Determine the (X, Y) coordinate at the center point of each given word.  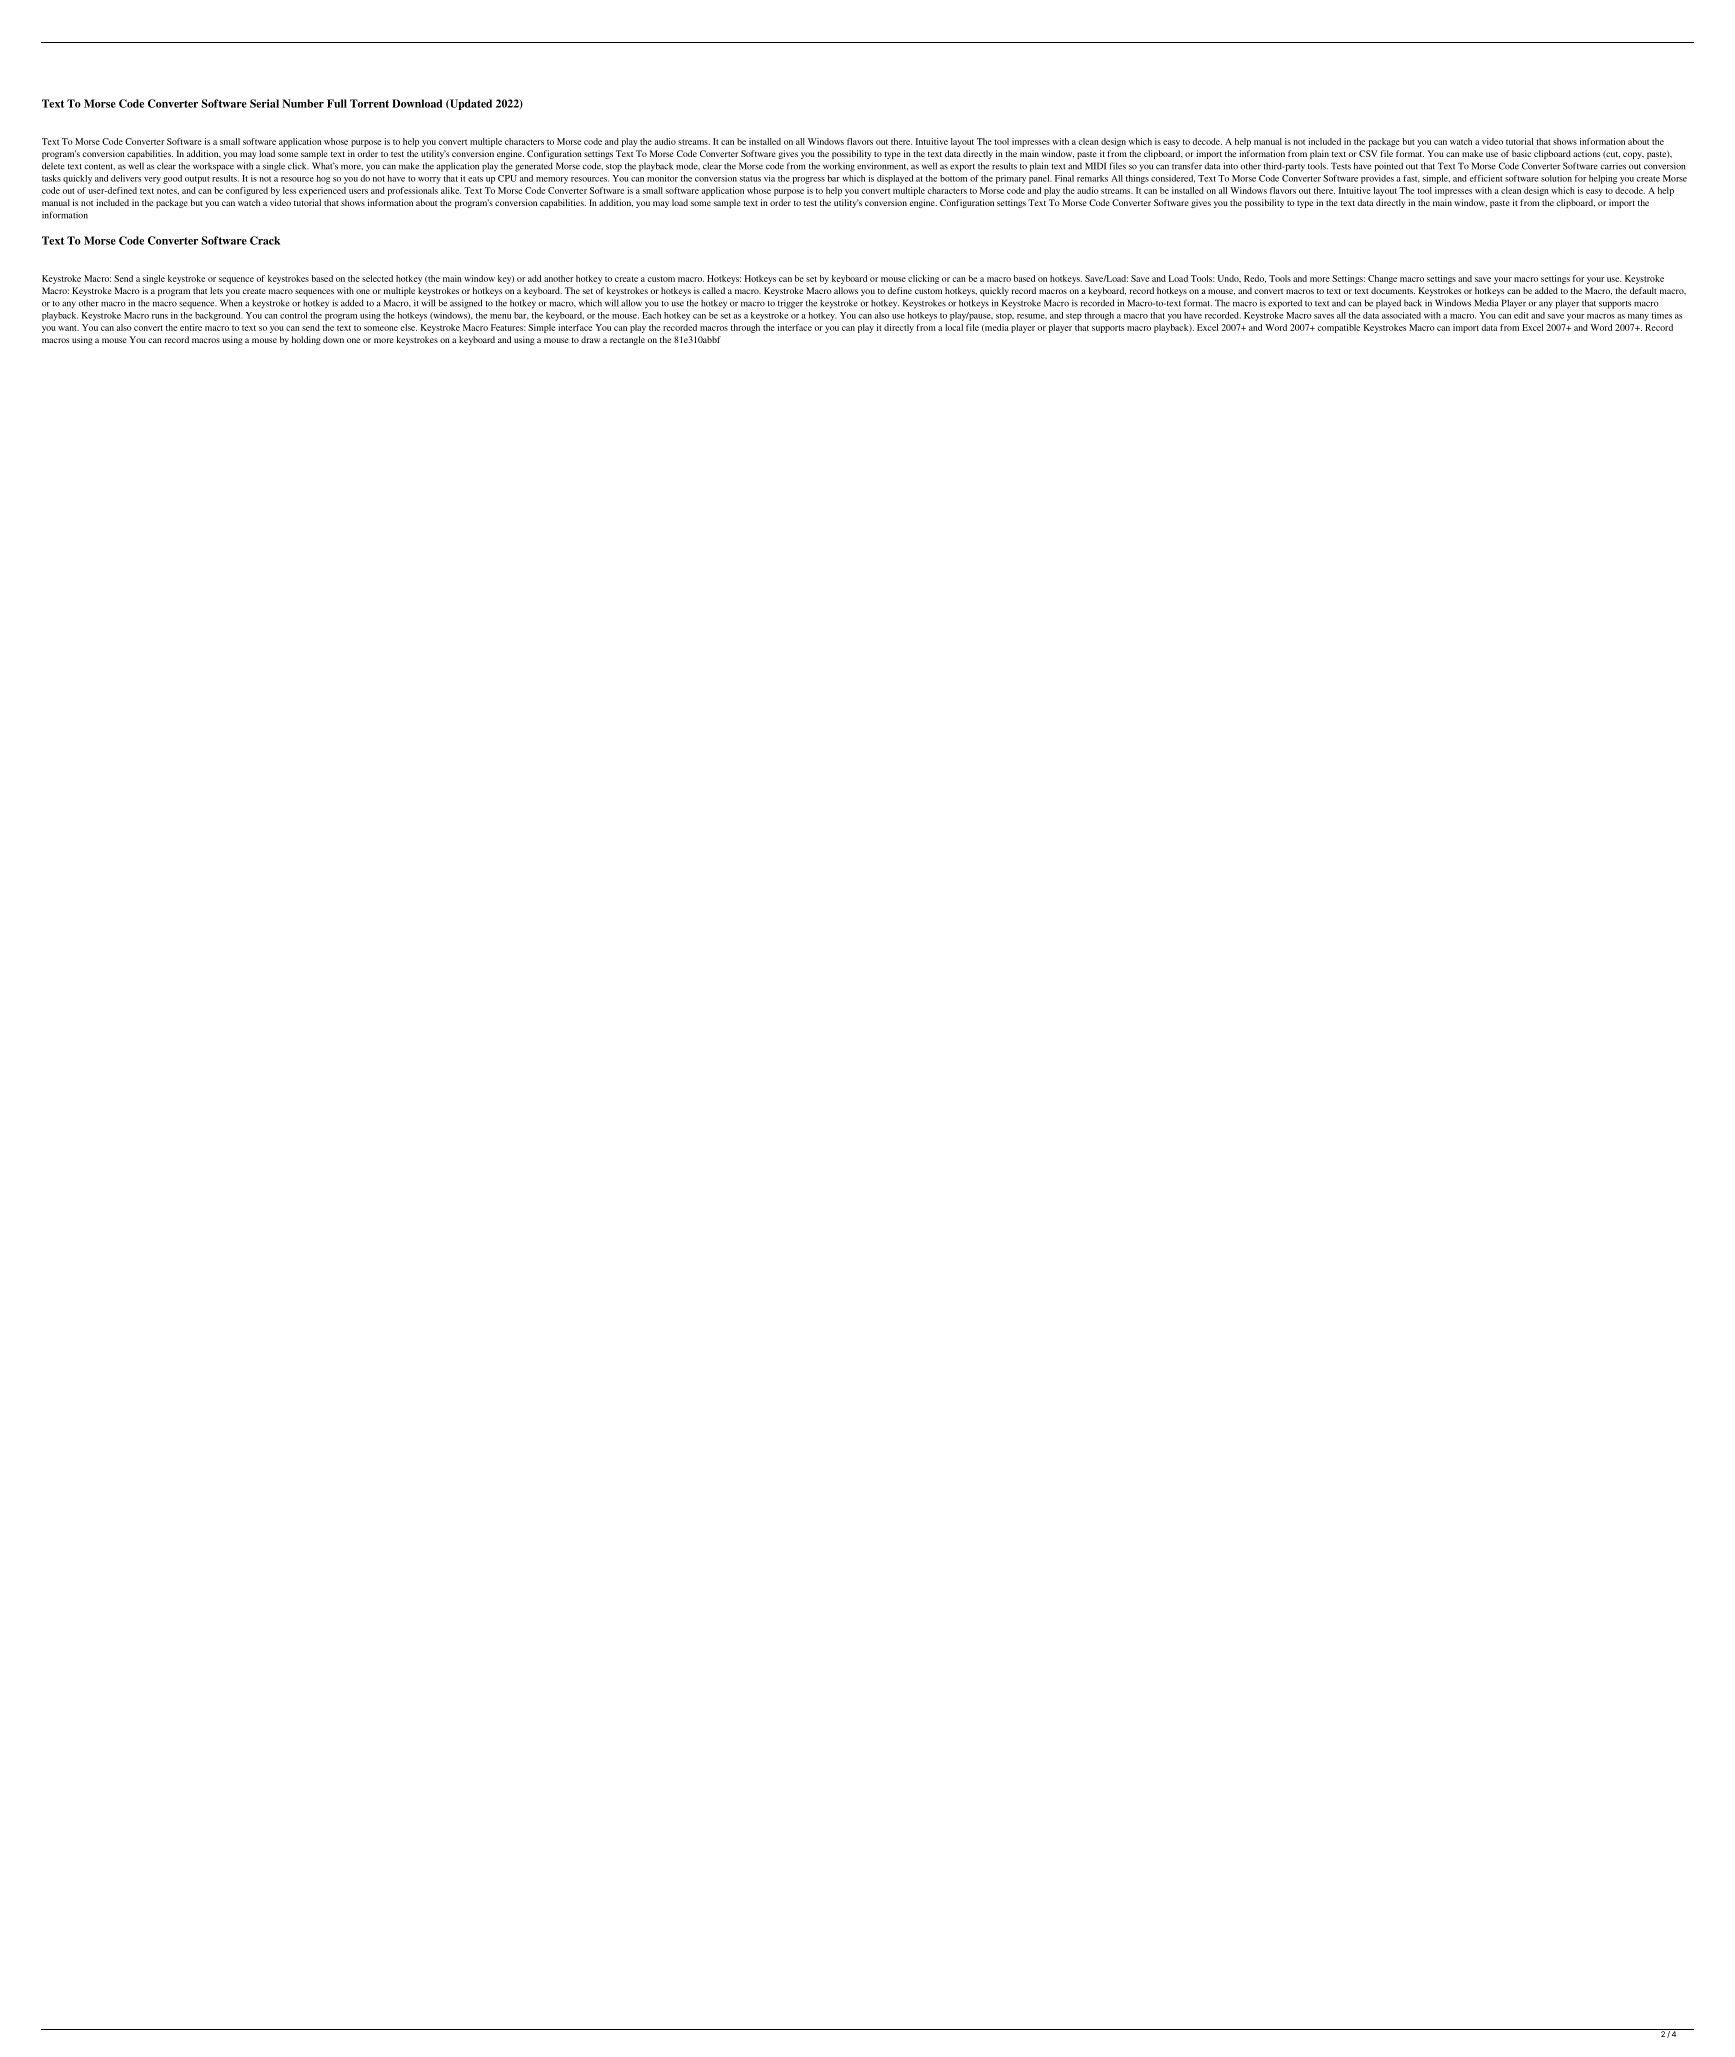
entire (191, 327)
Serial (264, 103)
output (197, 180)
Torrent (369, 103)
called (713, 290)
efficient (1485, 178)
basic (1521, 153)
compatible (1338, 328)
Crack (265, 240)
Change (1382, 279)
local (954, 327)
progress (809, 180)
